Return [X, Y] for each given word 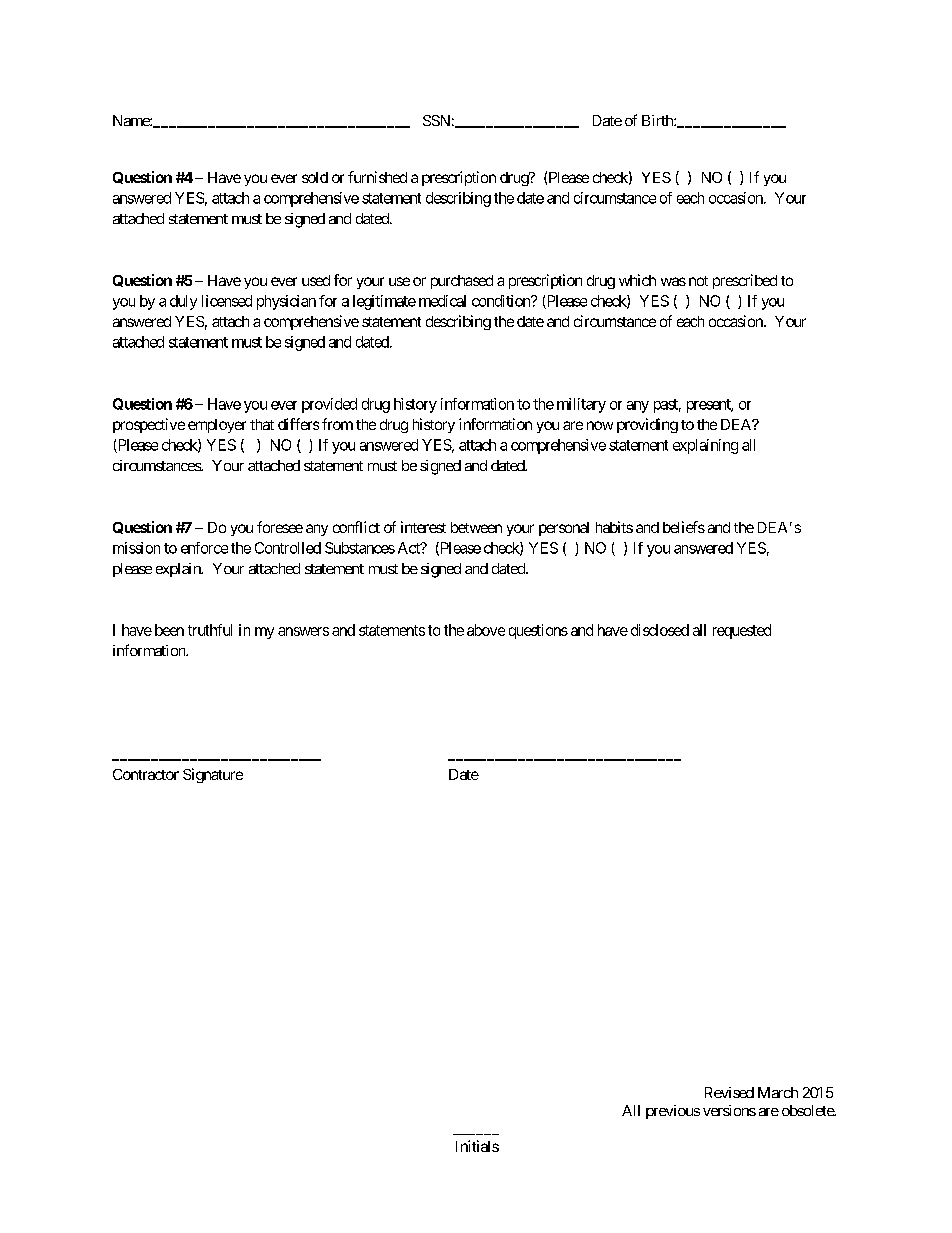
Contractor [146, 774]
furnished [377, 177]
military [581, 405]
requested [742, 631]
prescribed [745, 281]
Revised [729, 1092]
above [486, 630]
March [778, 1092]
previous [673, 1112]
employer [217, 426]
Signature [213, 775]
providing [647, 425]
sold [315, 177]
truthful [210, 630]
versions [729, 1110]
